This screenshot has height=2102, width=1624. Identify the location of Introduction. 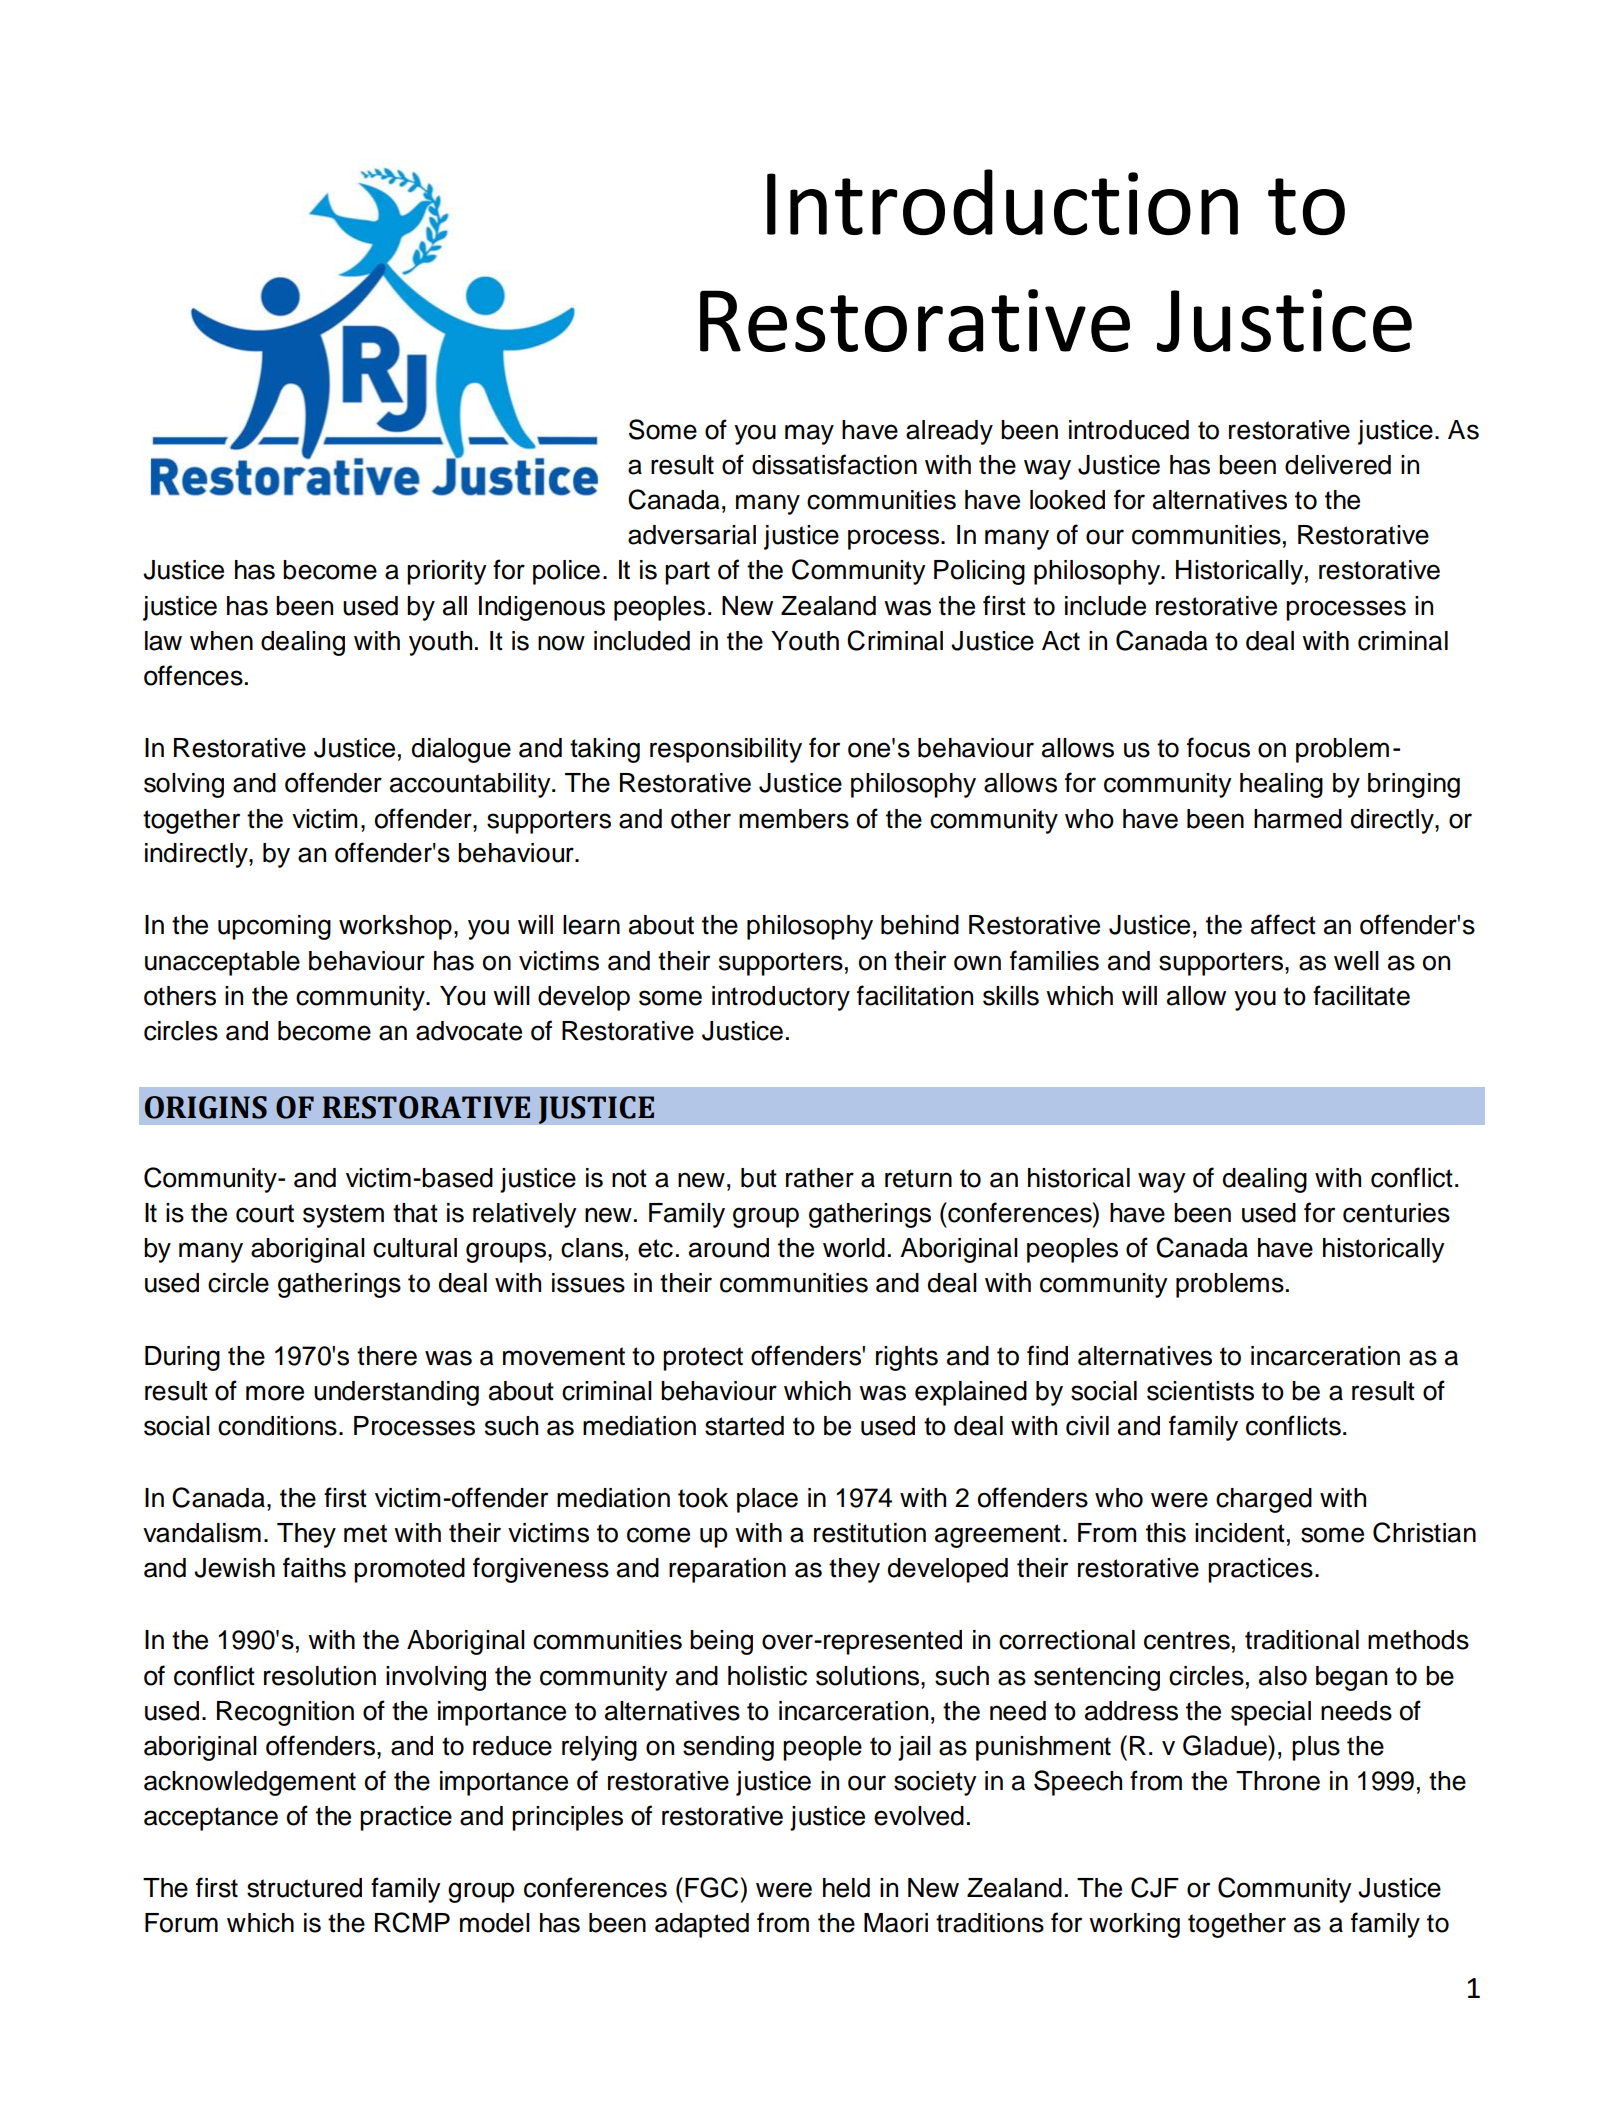
(1002, 202).
